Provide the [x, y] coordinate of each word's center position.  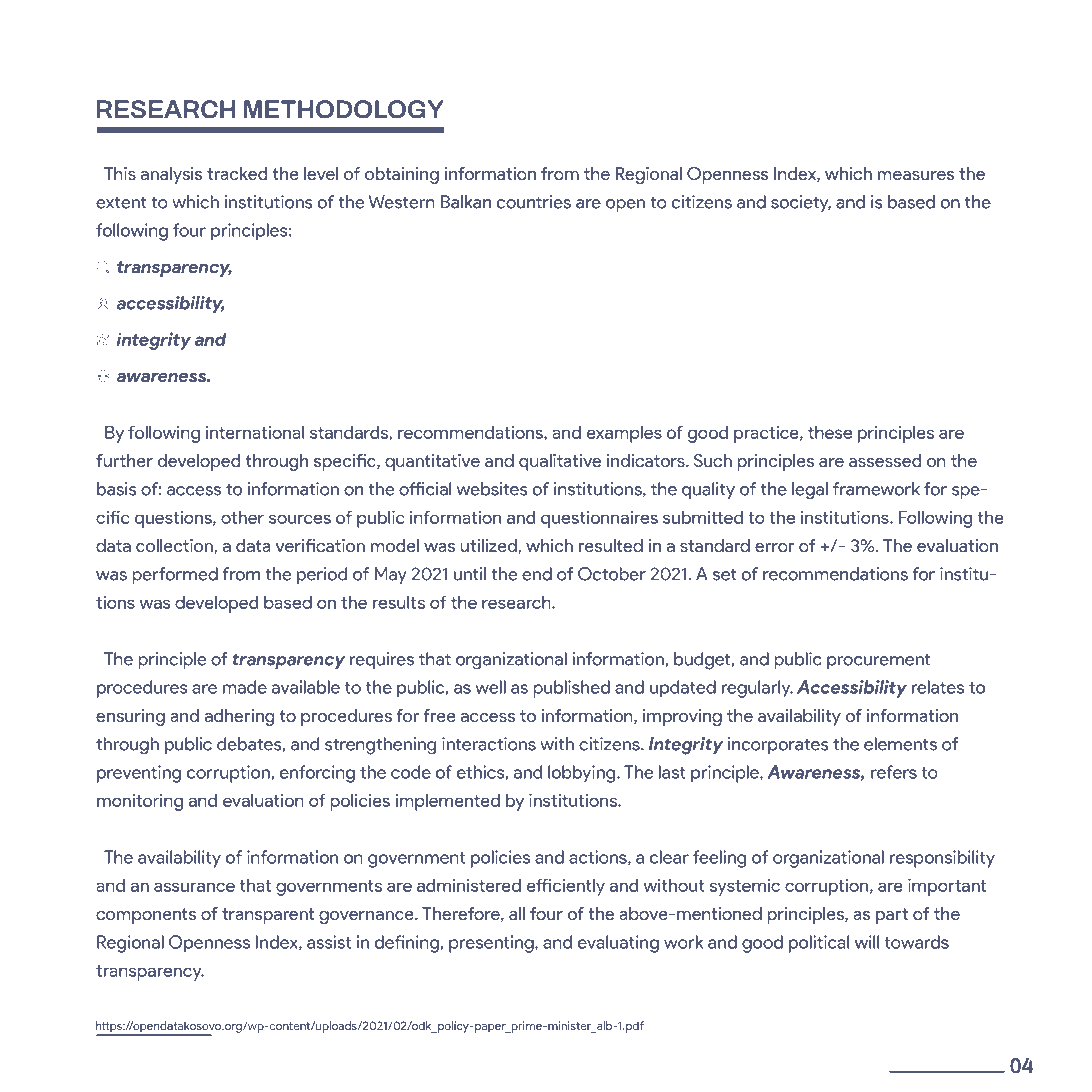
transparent [268, 916]
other [242, 517]
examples [624, 434]
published [571, 689]
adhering [239, 717]
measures [916, 176]
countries [534, 202]
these [830, 432]
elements [900, 744]
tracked [237, 174]
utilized [489, 545]
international [255, 432]
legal [810, 491]
